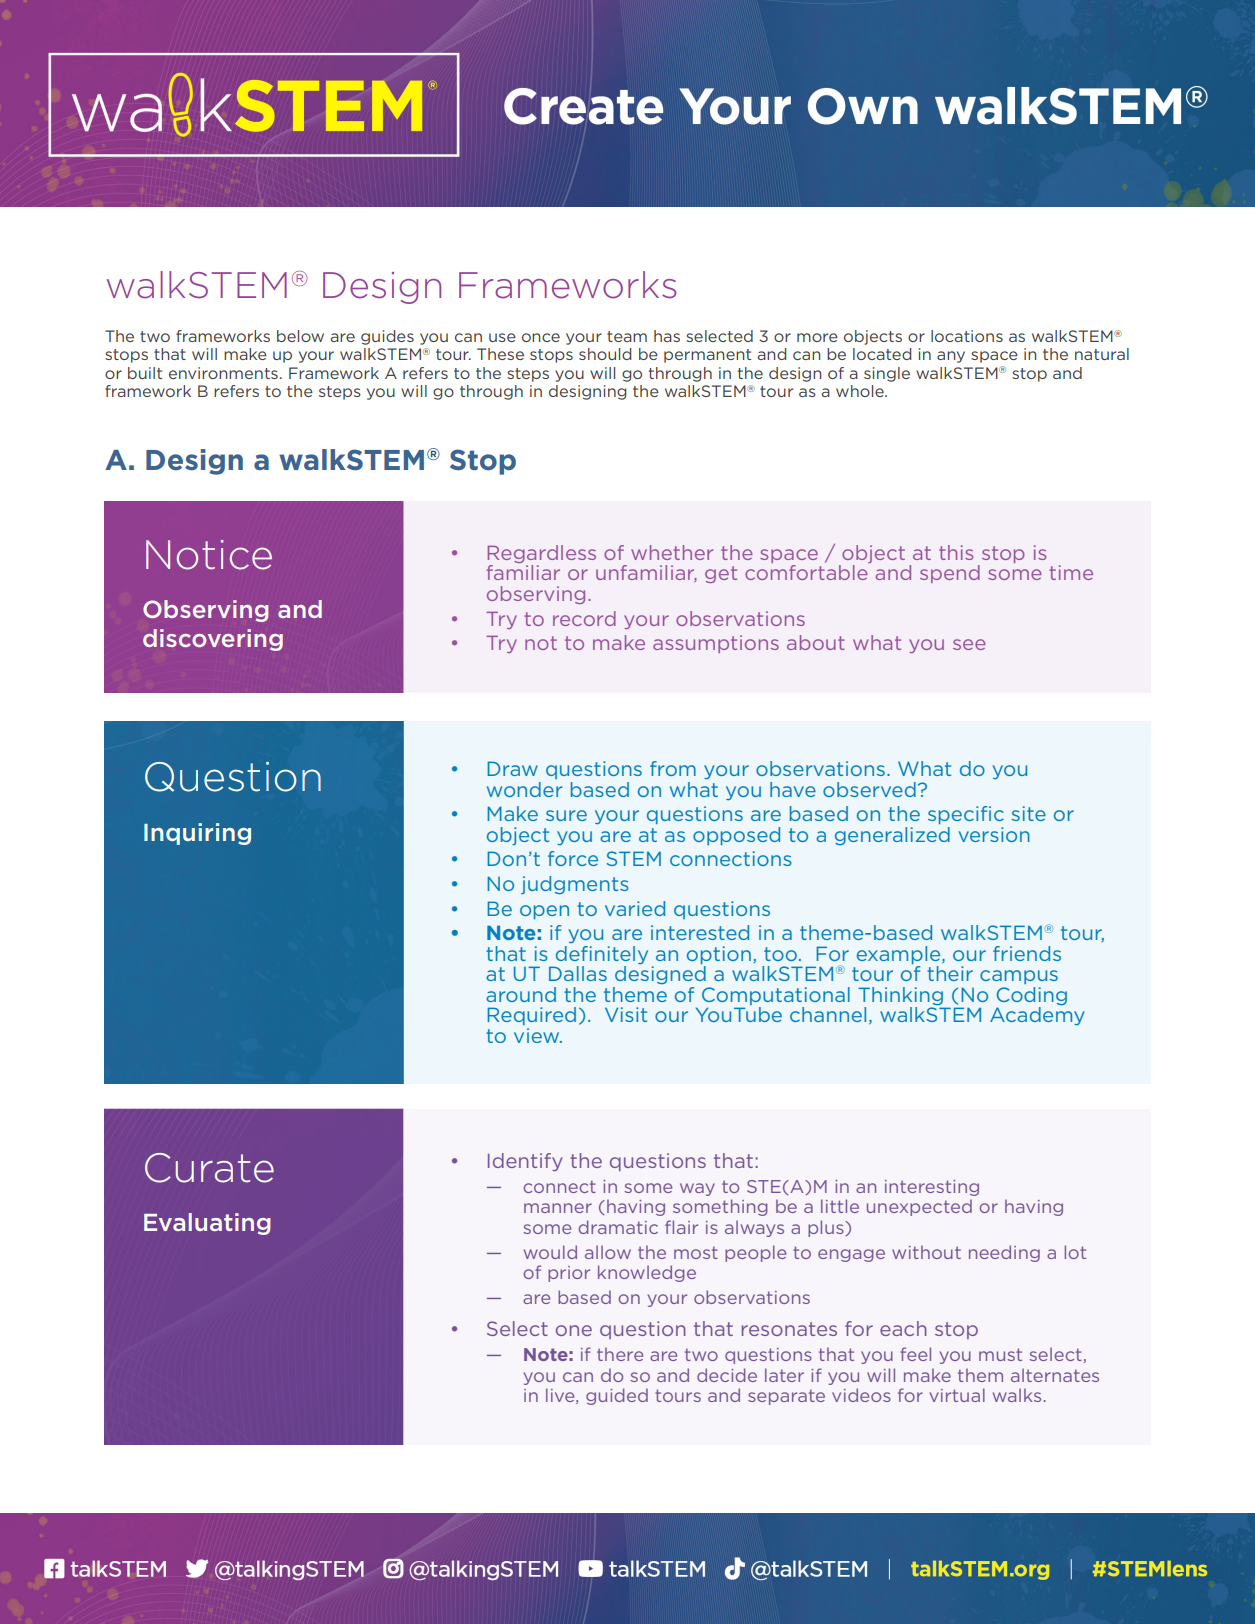  What do you see at coordinates (213, 640) in the screenshot?
I see `discovering` at bounding box center [213, 640].
